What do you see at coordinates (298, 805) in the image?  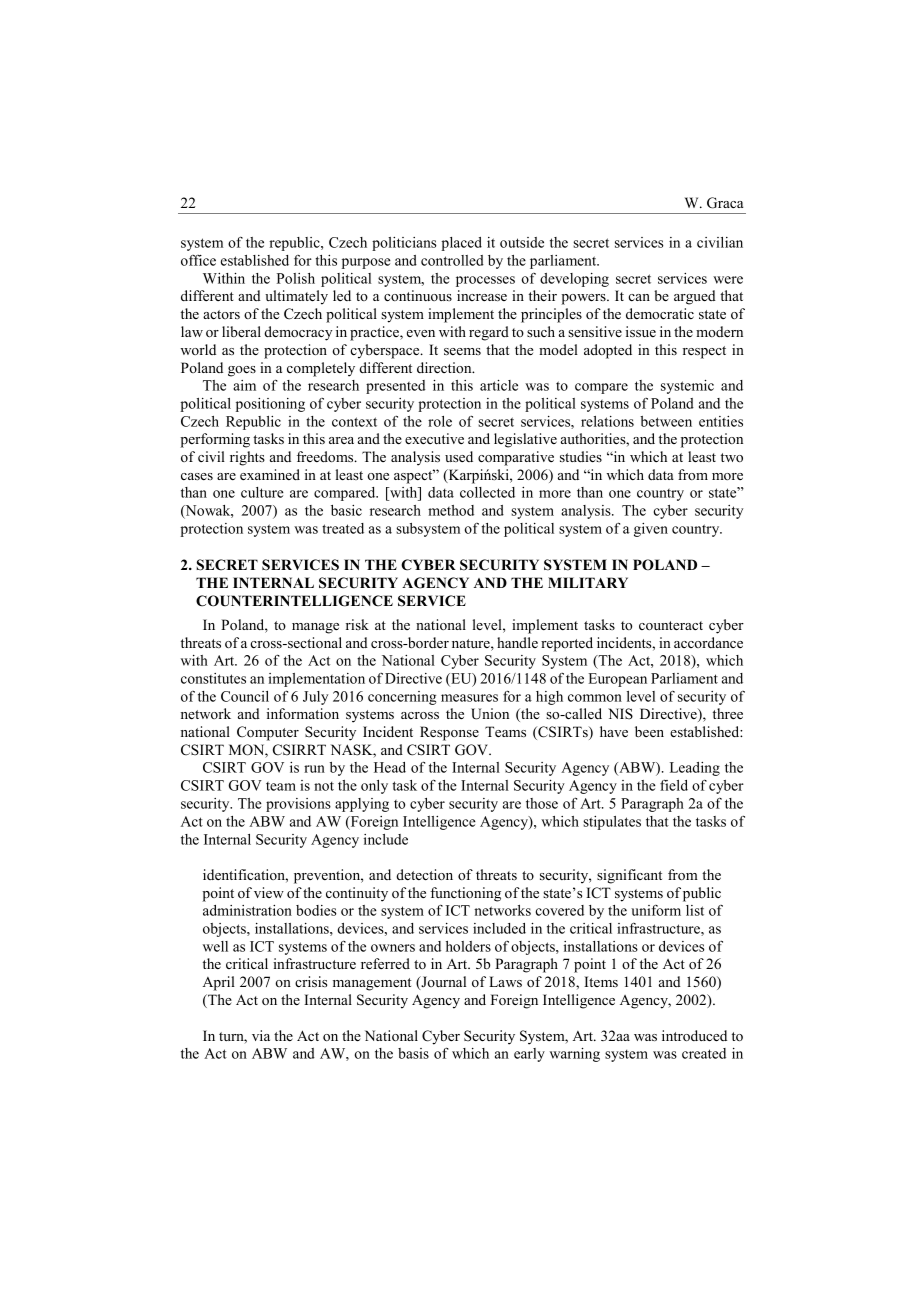 I see `provisions` at bounding box center [298, 805].
